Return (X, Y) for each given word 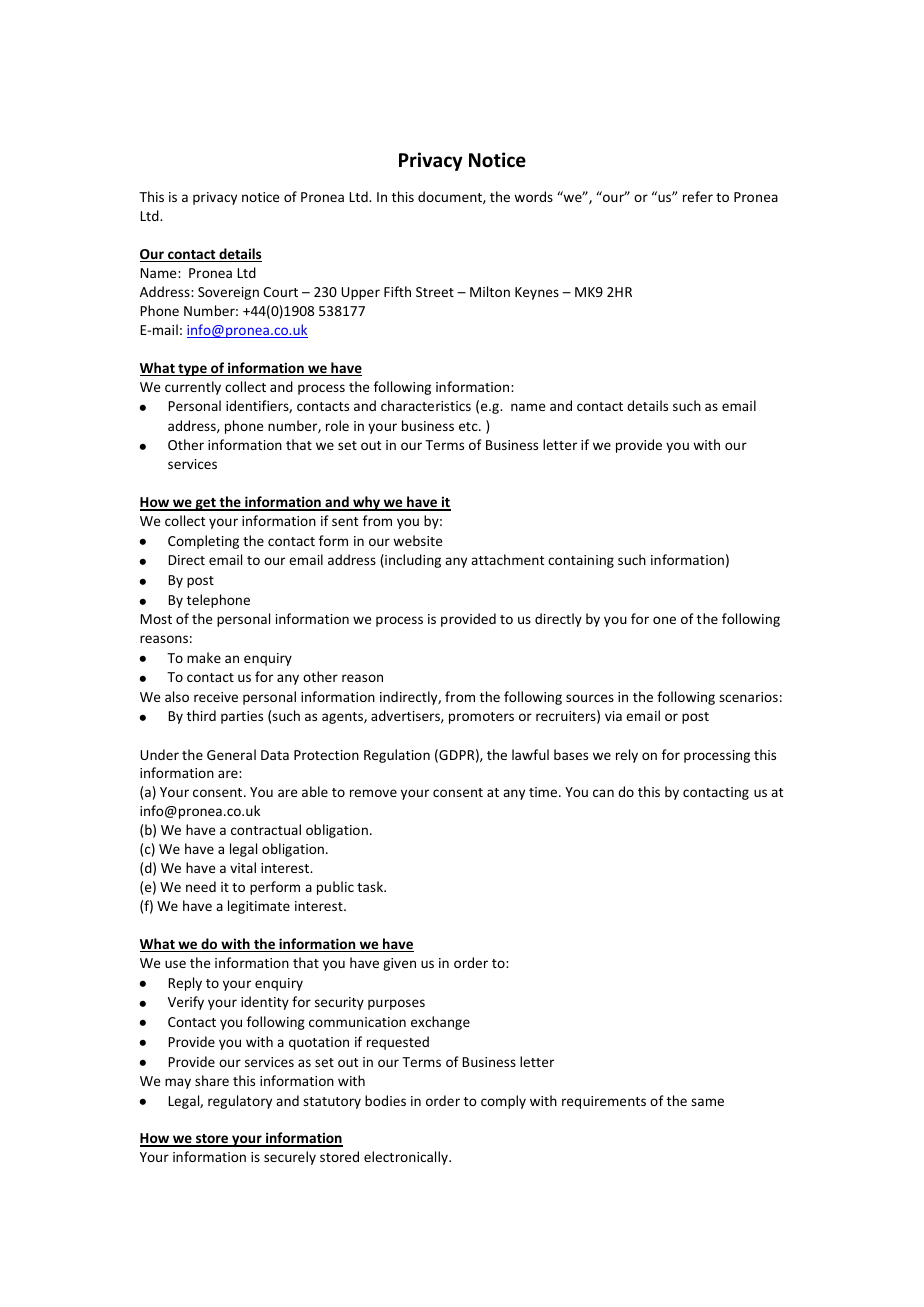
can (603, 793)
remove (373, 793)
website (417, 540)
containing (581, 561)
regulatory (240, 1102)
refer (698, 196)
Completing (203, 542)
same (707, 1102)
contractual (266, 829)
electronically (407, 1158)
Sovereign (228, 293)
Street (435, 292)
